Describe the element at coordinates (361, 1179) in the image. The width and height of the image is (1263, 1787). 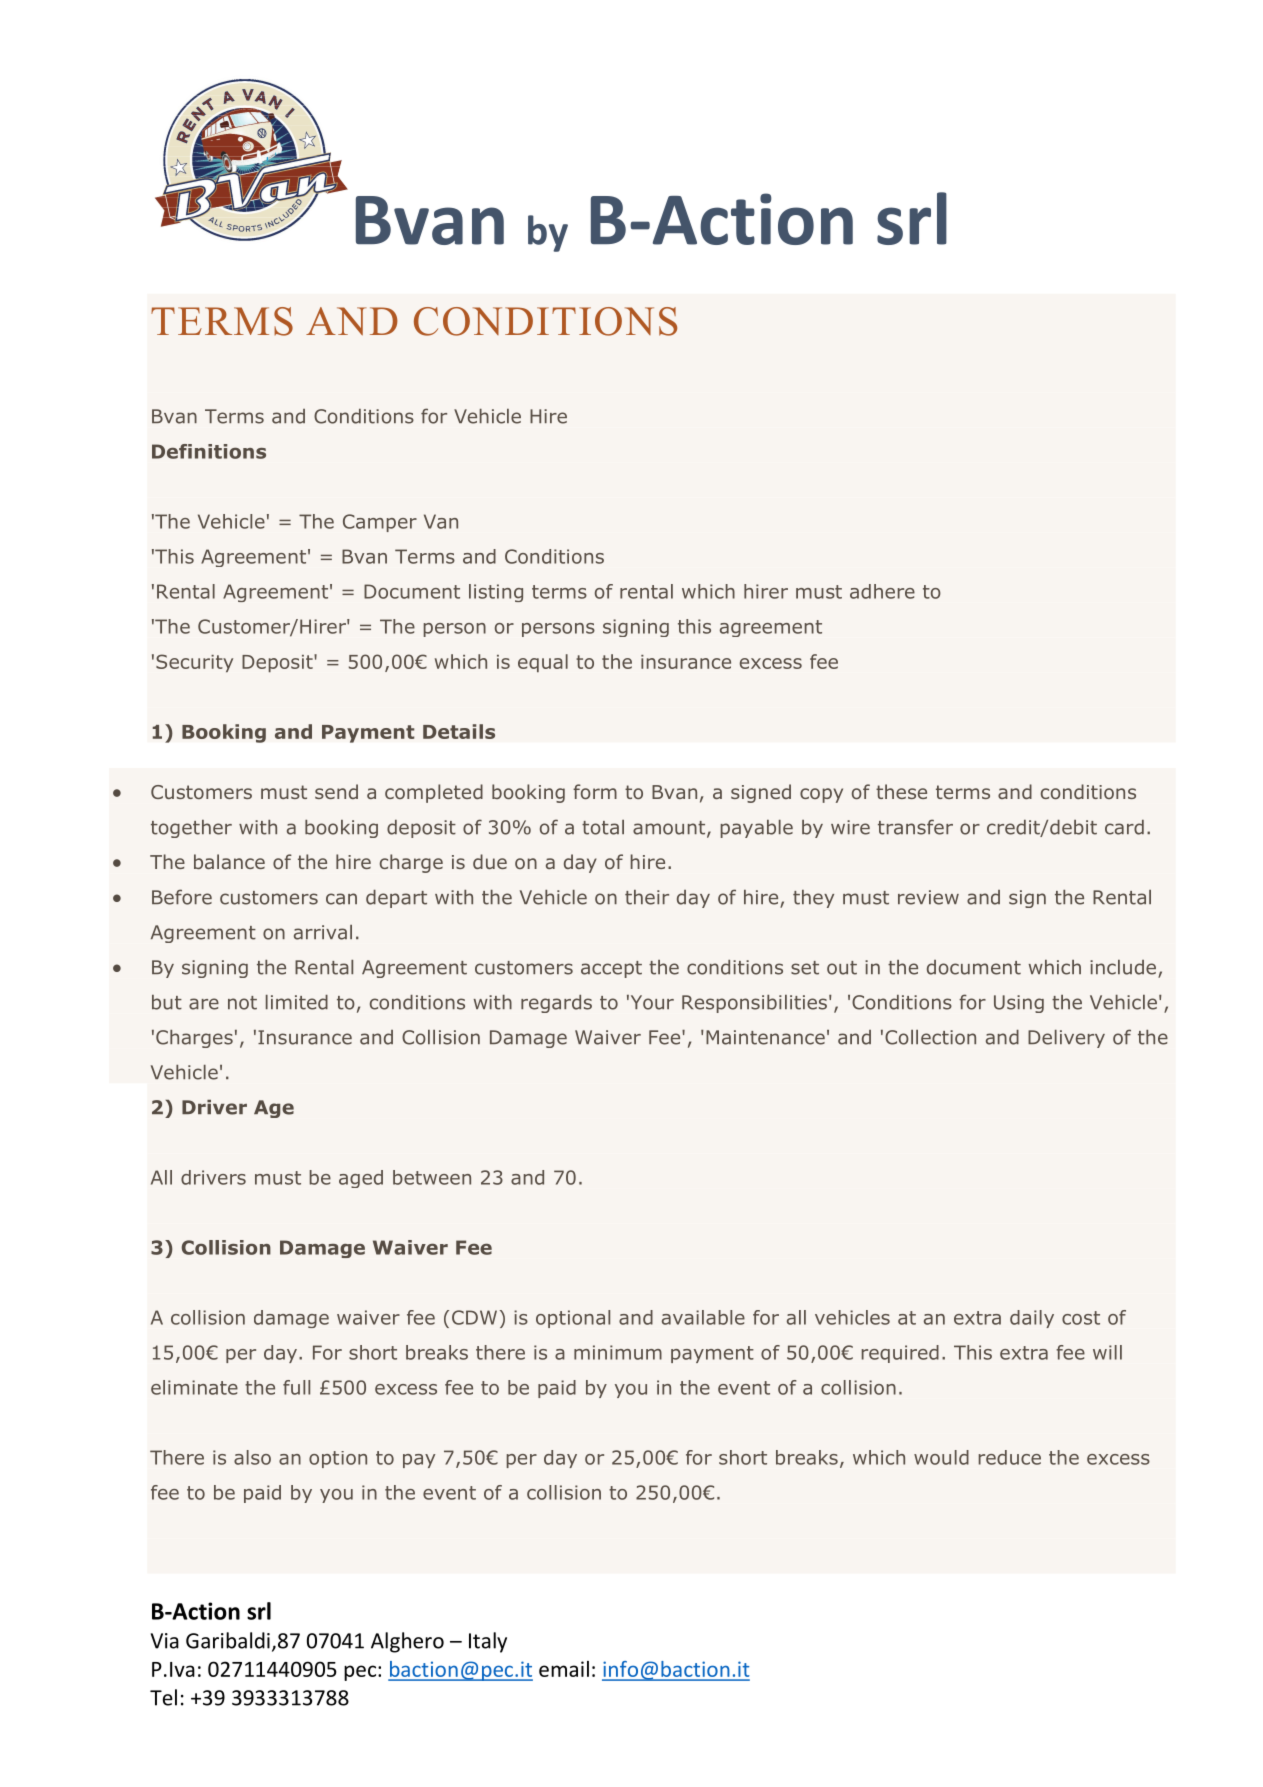
I see `aged` at that location.
